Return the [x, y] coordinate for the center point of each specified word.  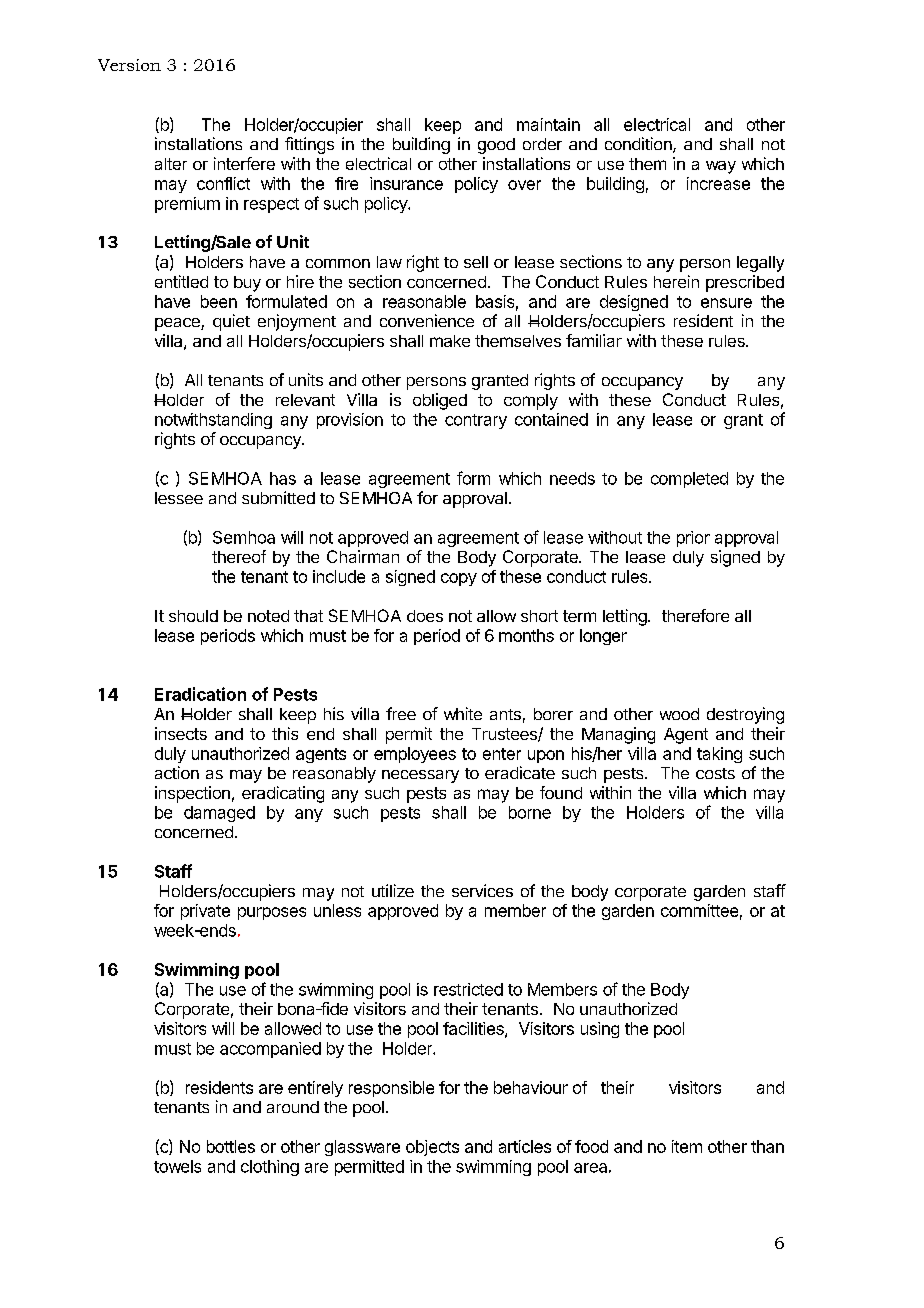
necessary [420, 776]
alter [171, 164]
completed [689, 480]
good [496, 146]
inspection [192, 794]
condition [639, 145]
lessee [179, 498]
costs [715, 773]
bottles [231, 1146]
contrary [476, 421]
